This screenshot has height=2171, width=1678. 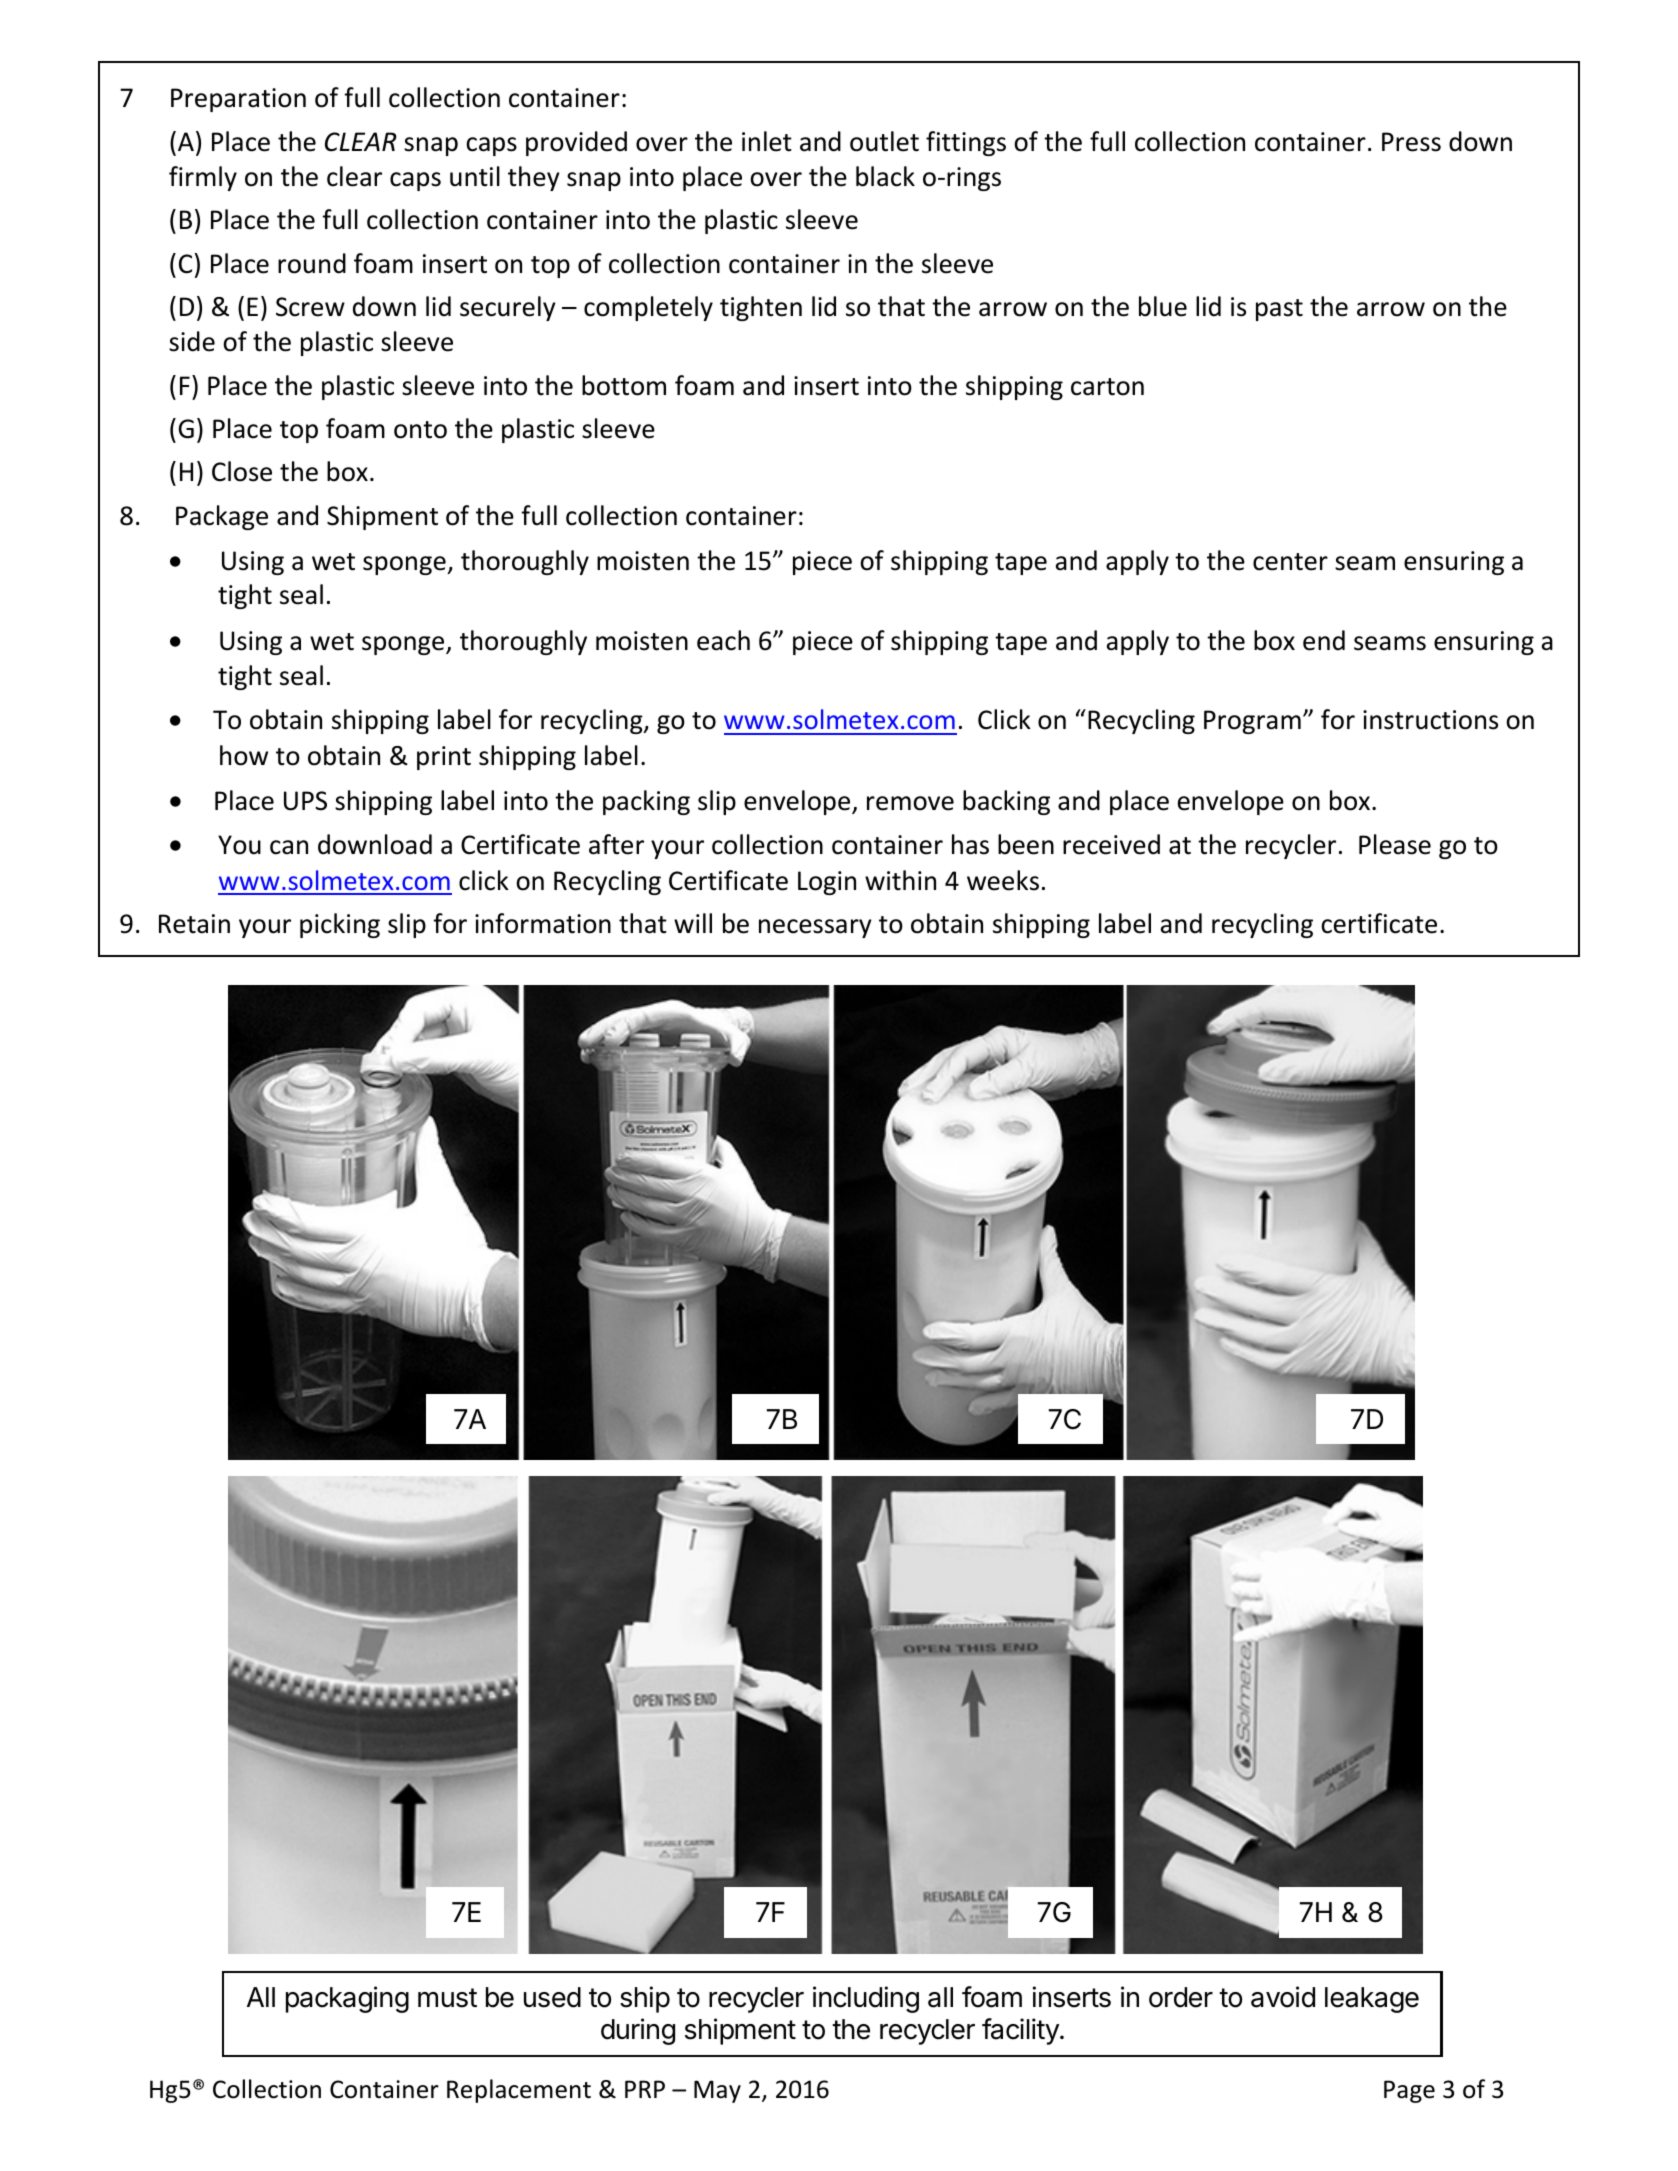 What do you see at coordinates (815, 928) in the screenshot?
I see `necessary` at bounding box center [815, 928].
